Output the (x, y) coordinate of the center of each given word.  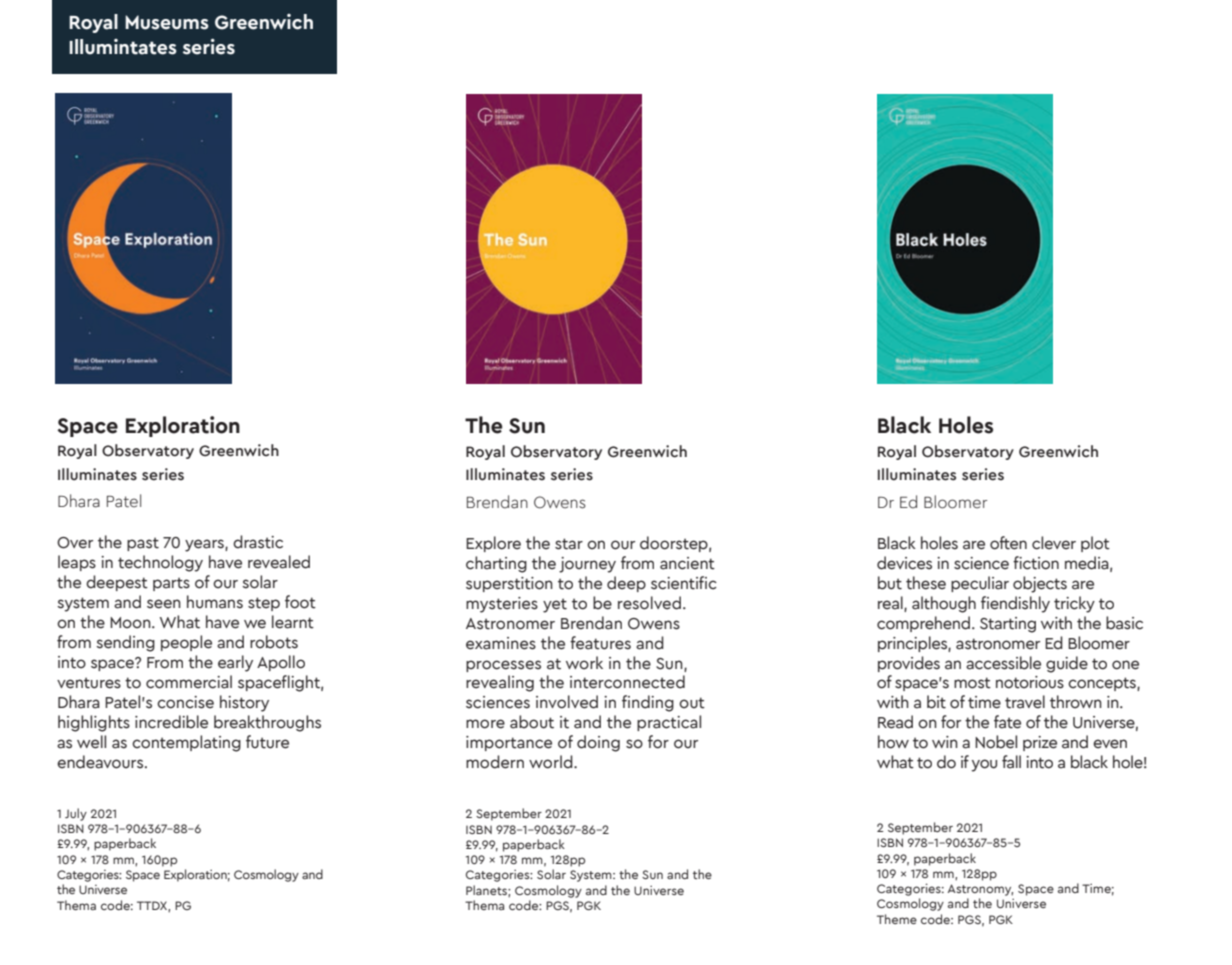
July (76, 814)
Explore (493, 544)
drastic (258, 542)
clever (1054, 543)
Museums (167, 22)
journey (587, 565)
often (1008, 543)
